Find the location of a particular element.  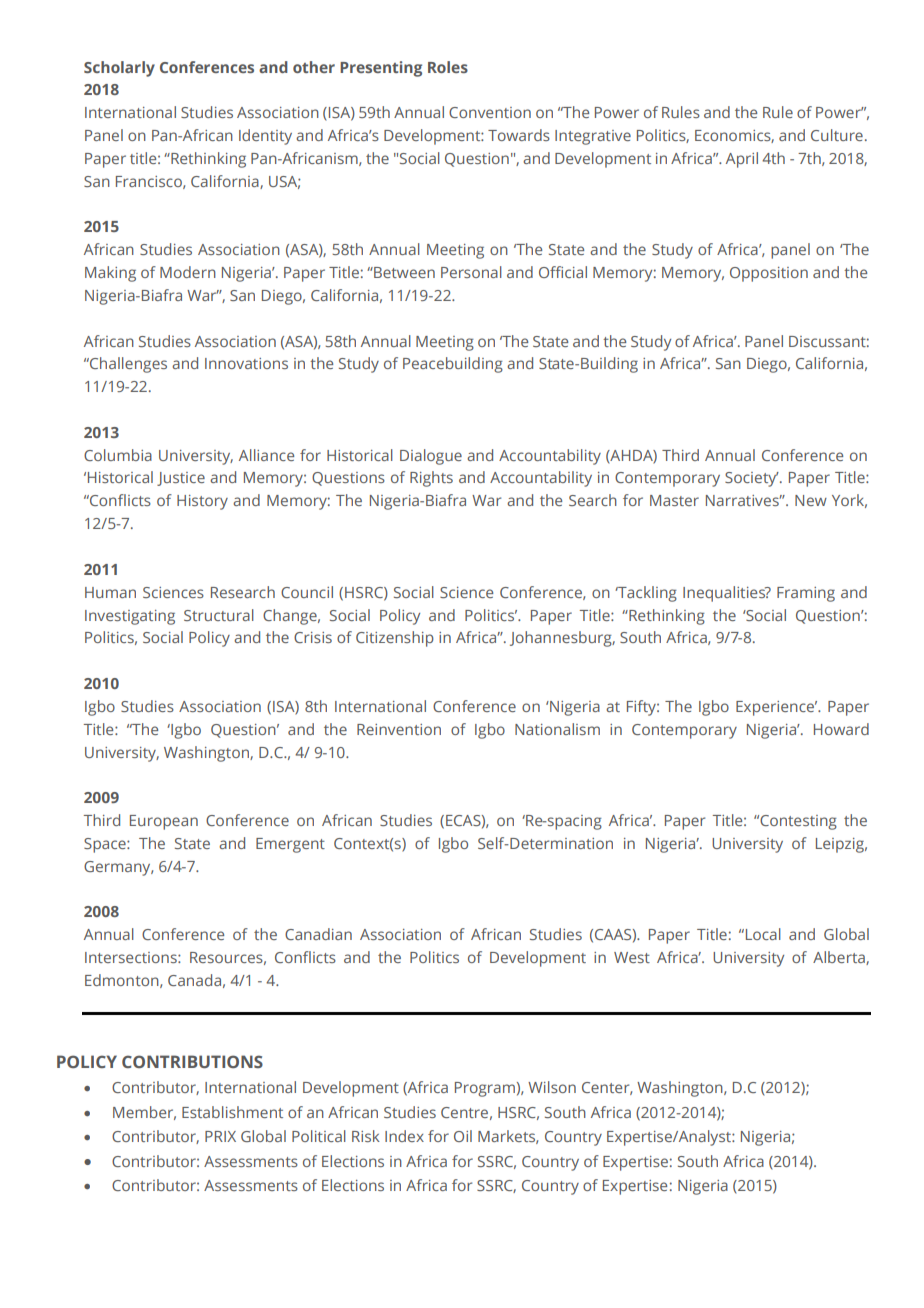

Program is located at coordinates (485, 1089).
